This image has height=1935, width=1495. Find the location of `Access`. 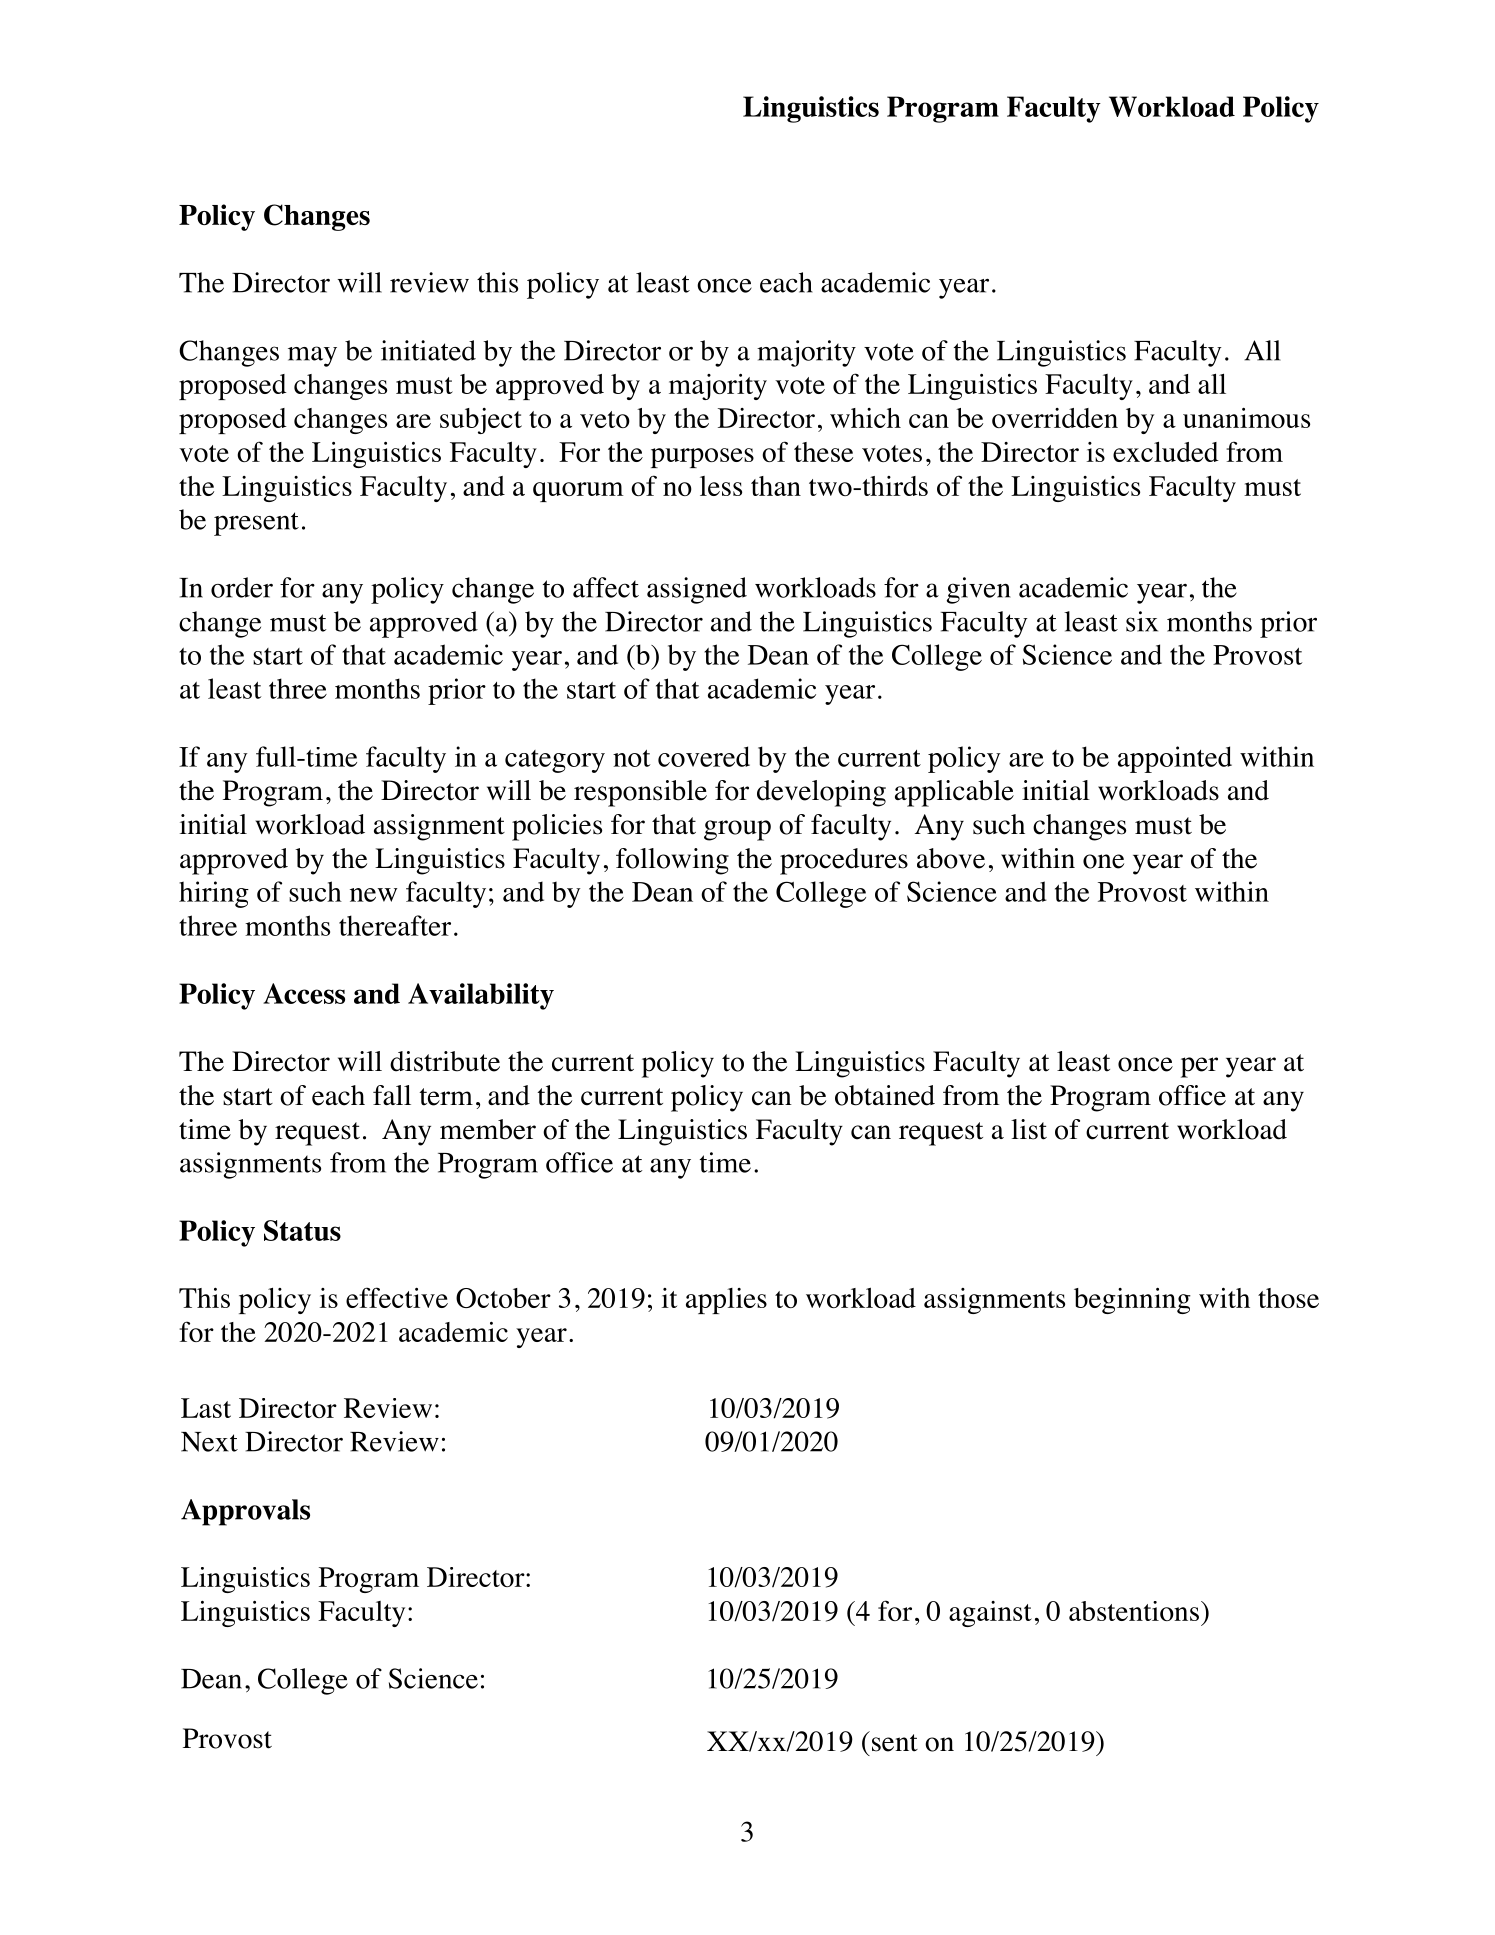

Access is located at coordinates (304, 993).
